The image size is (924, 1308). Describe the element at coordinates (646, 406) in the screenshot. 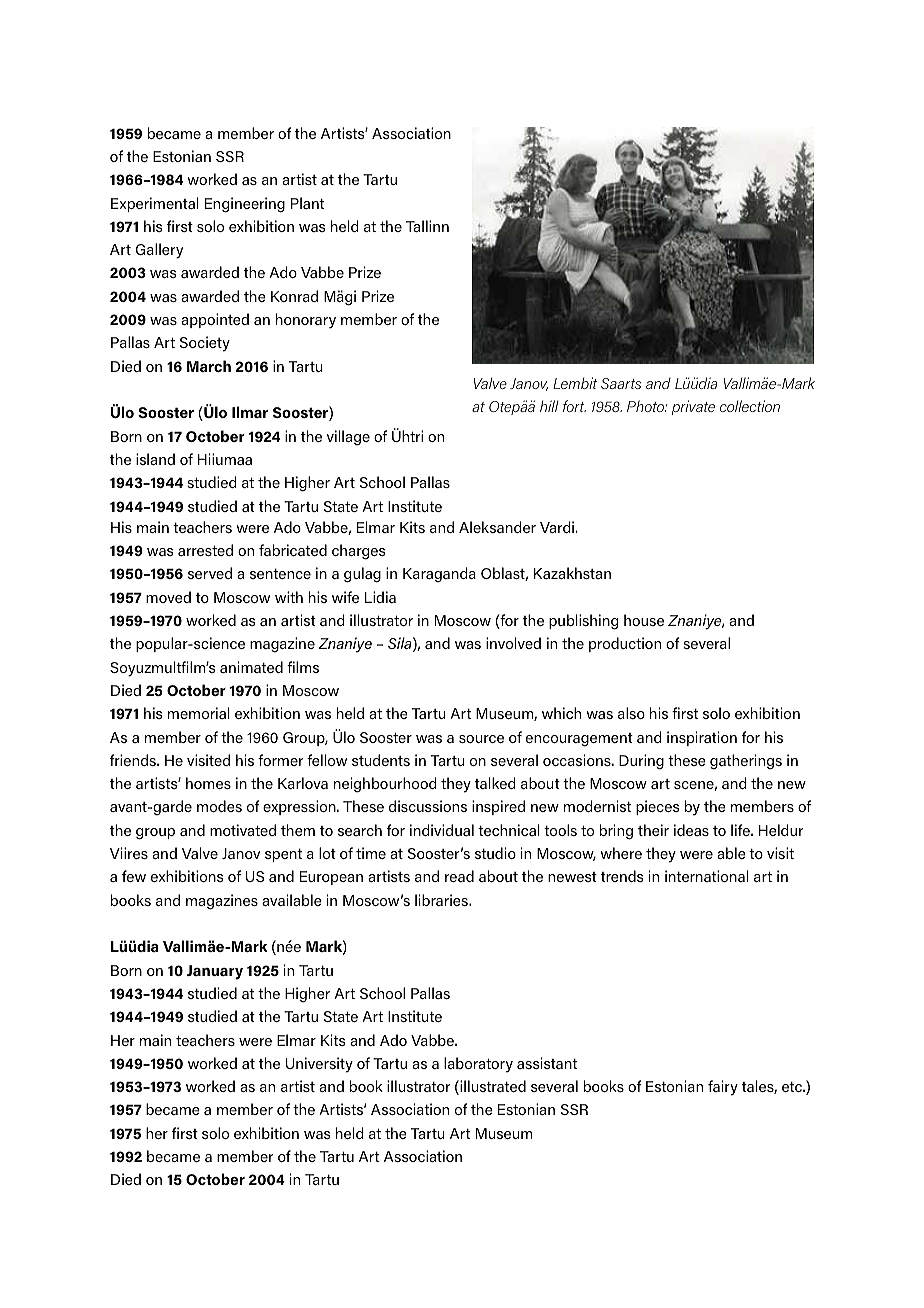

I see `Photo` at that location.
